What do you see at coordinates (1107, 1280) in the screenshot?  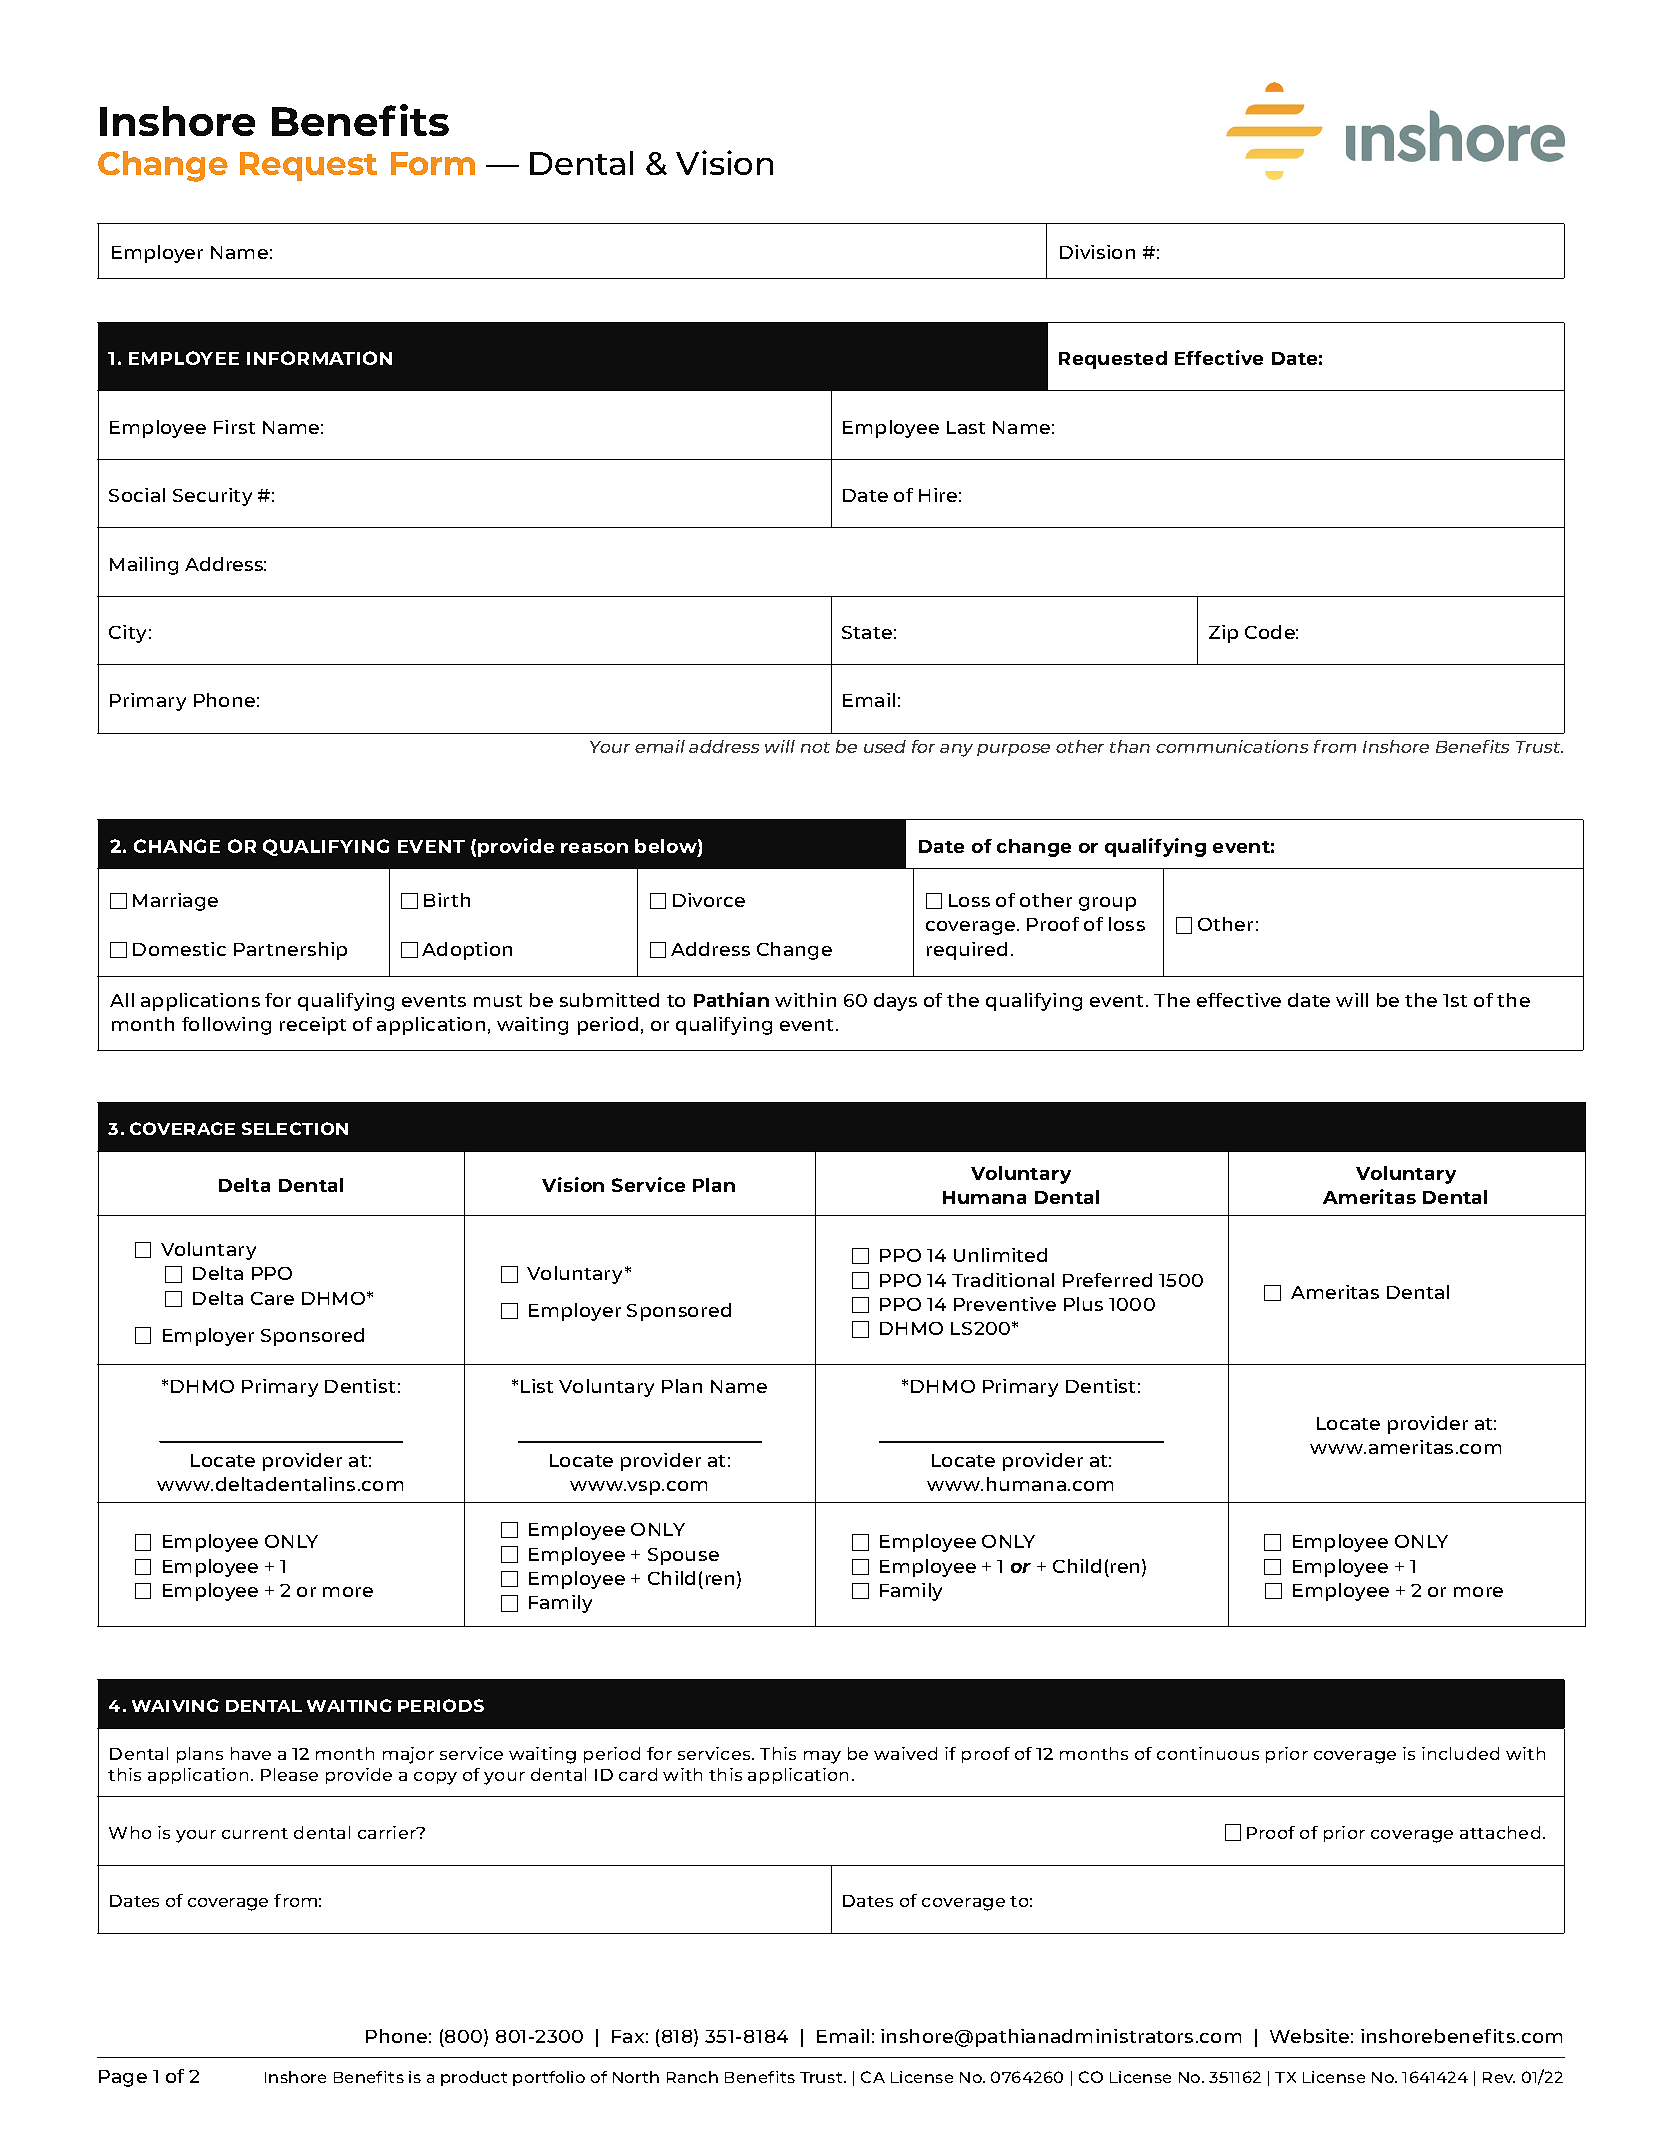 I see `Preferred` at bounding box center [1107, 1280].
